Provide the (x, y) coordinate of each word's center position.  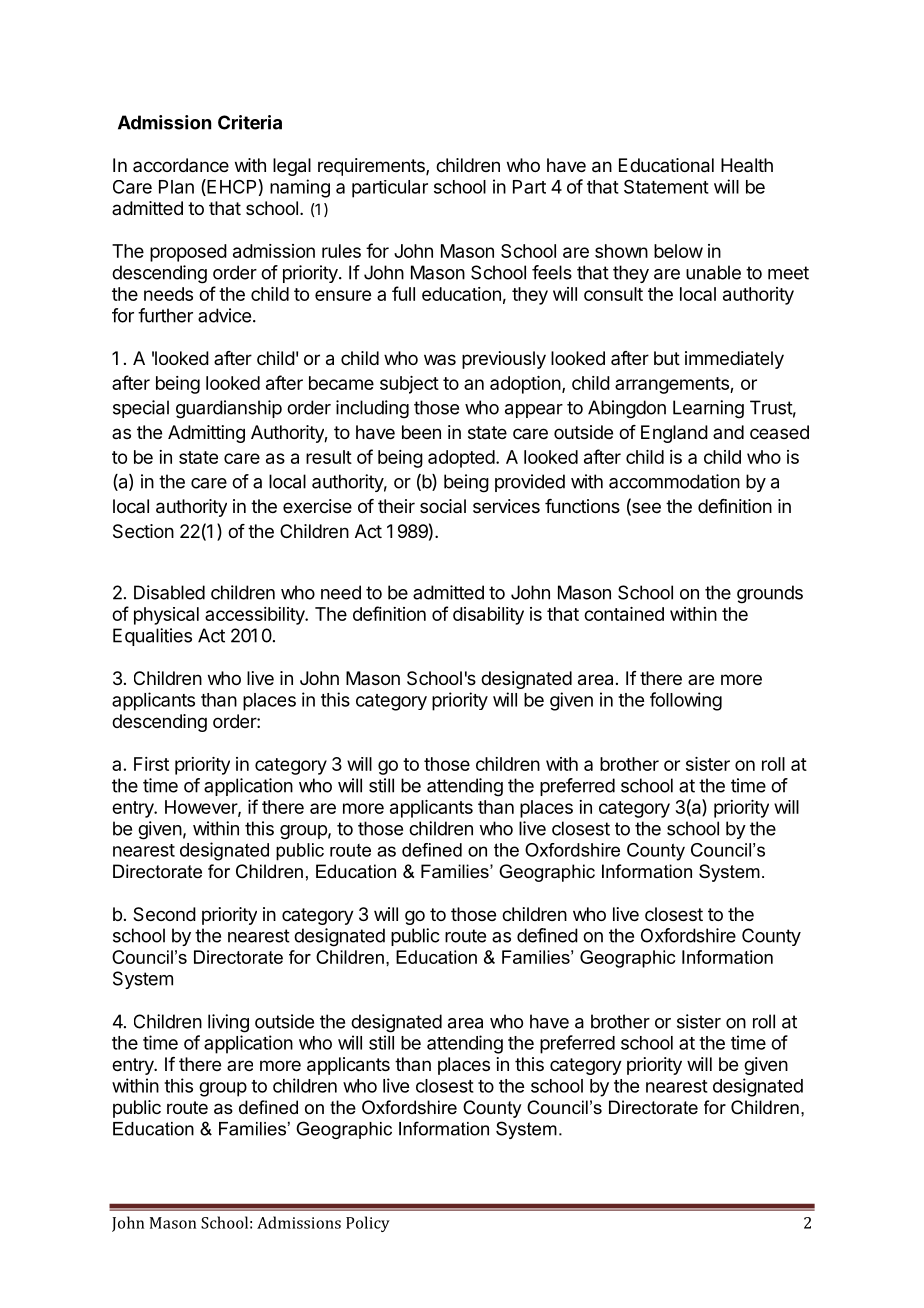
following (686, 701)
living (228, 1023)
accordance (181, 165)
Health (747, 165)
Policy (368, 1224)
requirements (372, 167)
